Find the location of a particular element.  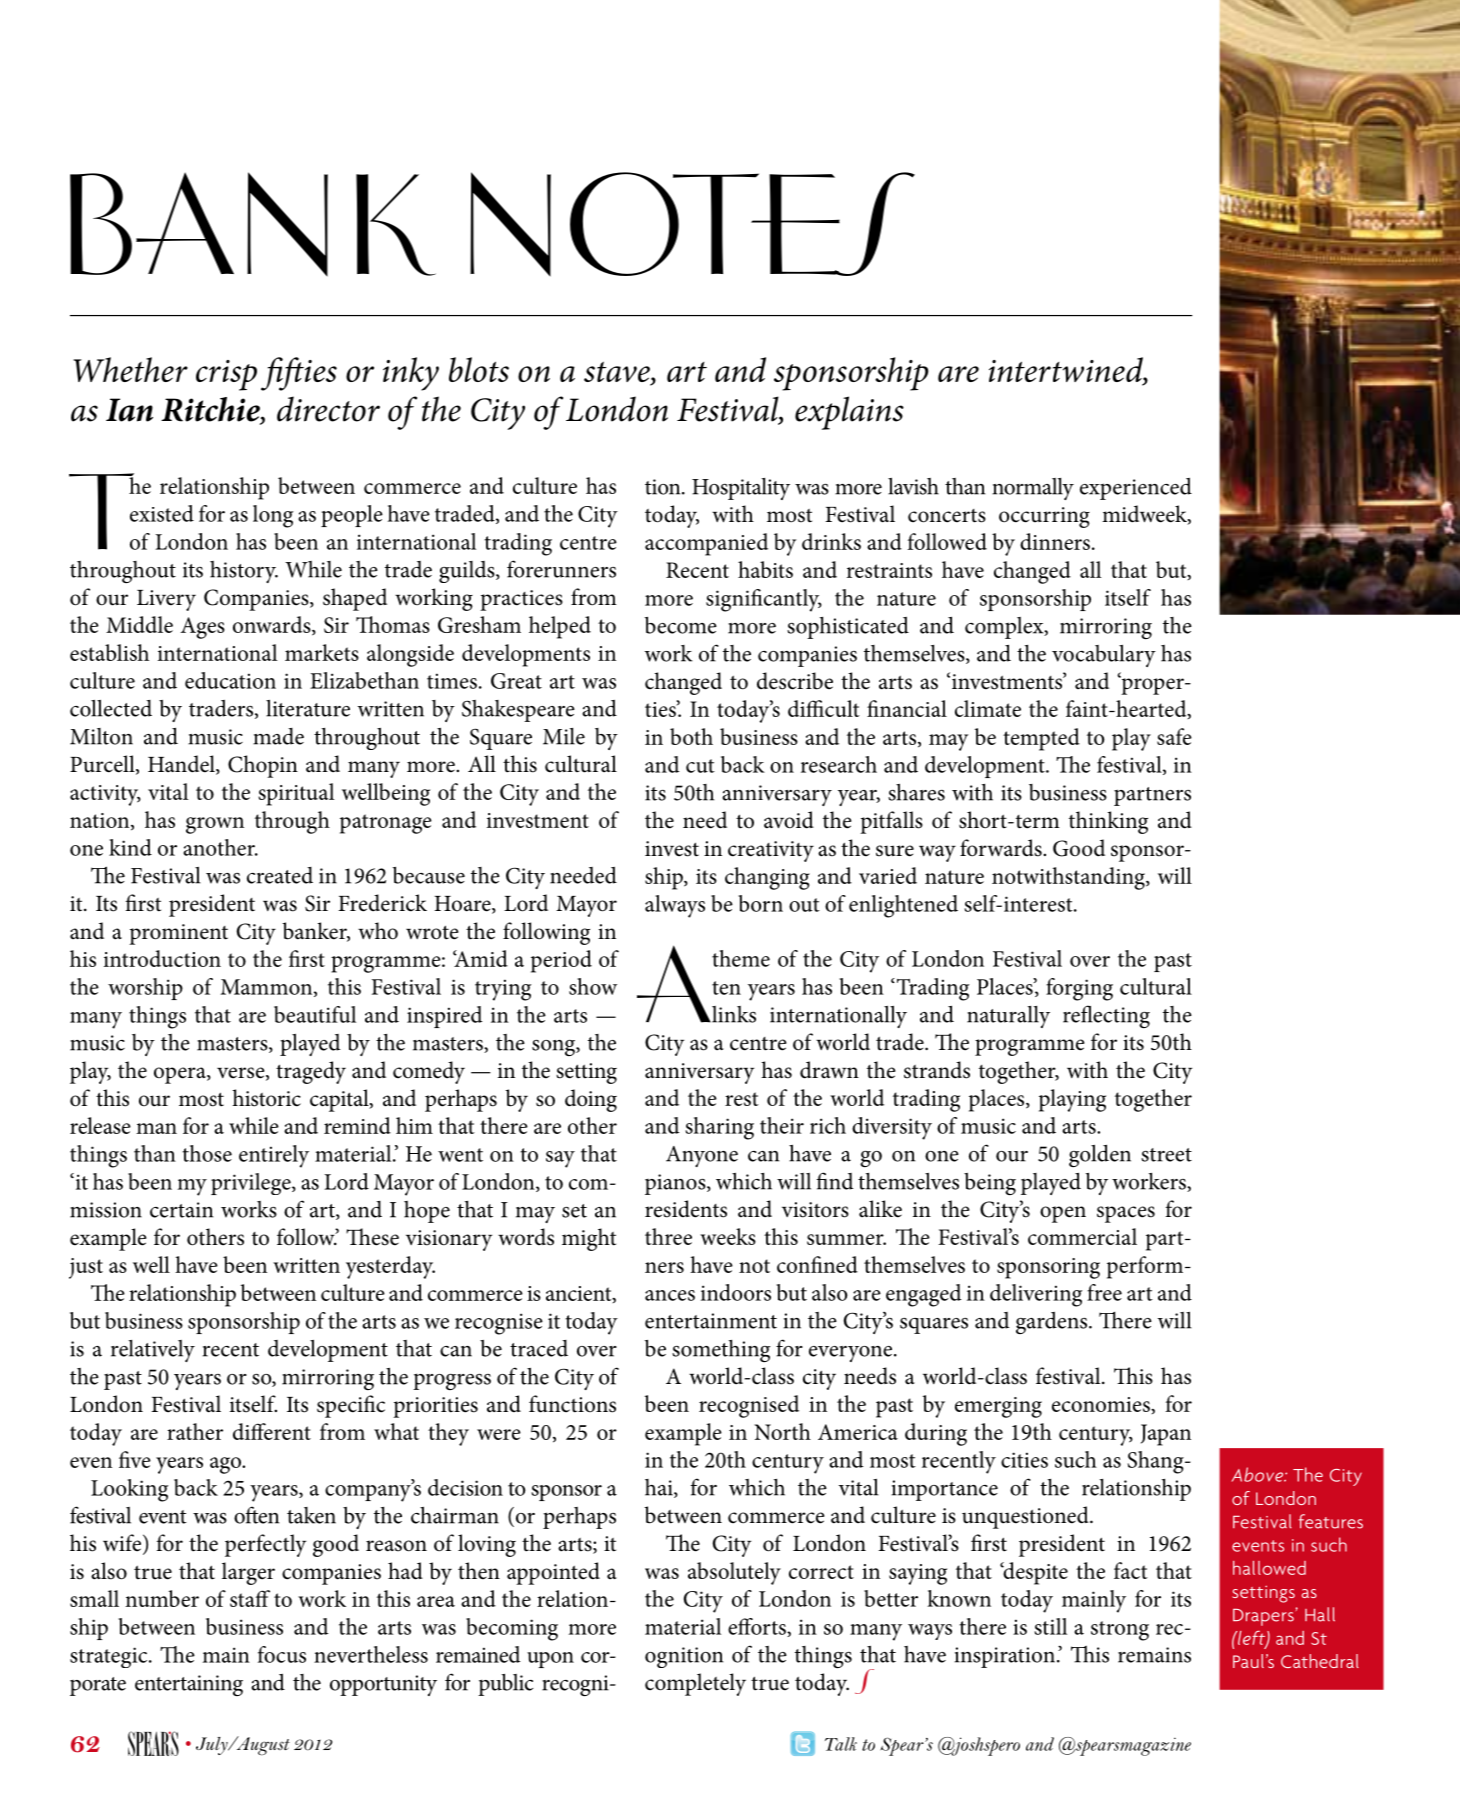

Japan is located at coordinates (1166, 1435).
